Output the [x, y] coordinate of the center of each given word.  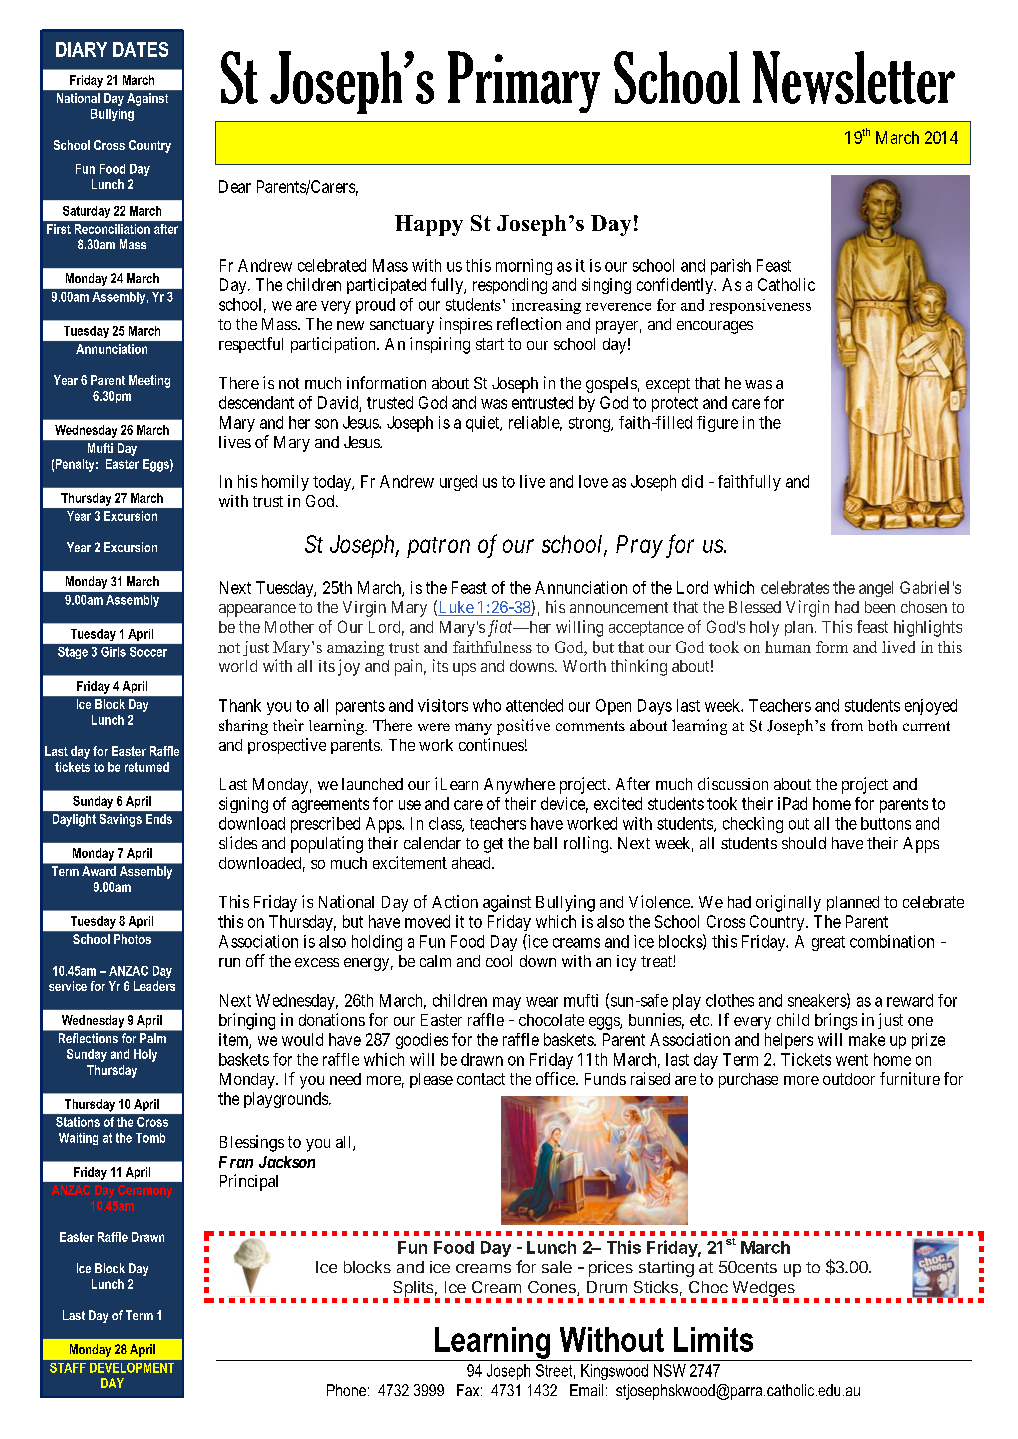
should [804, 843]
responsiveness [760, 306]
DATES [140, 49]
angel [876, 589]
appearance [257, 610]
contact [481, 1079]
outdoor [849, 1079]
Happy [429, 225]
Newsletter [854, 77]
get [493, 845]
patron [438, 547]
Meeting [149, 381]
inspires [466, 325]
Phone [346, 1390]
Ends [159, 819]
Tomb [150, 1138]
